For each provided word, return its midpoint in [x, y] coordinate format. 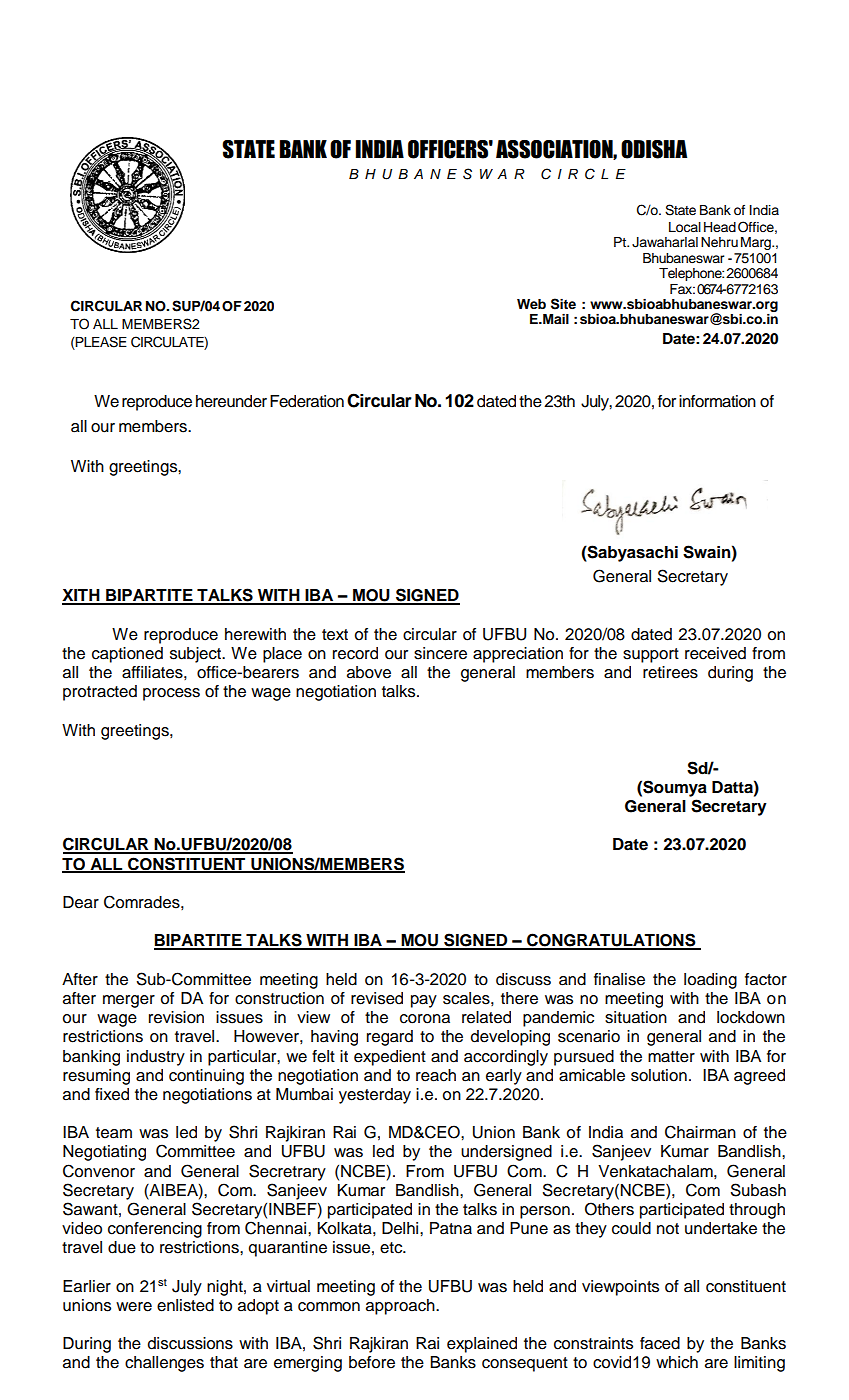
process [171, 694]
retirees [670, 672]
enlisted [185, 1305]
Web [531, 304]
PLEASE [100, 343]
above [369, 672]
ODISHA [654, 149]
